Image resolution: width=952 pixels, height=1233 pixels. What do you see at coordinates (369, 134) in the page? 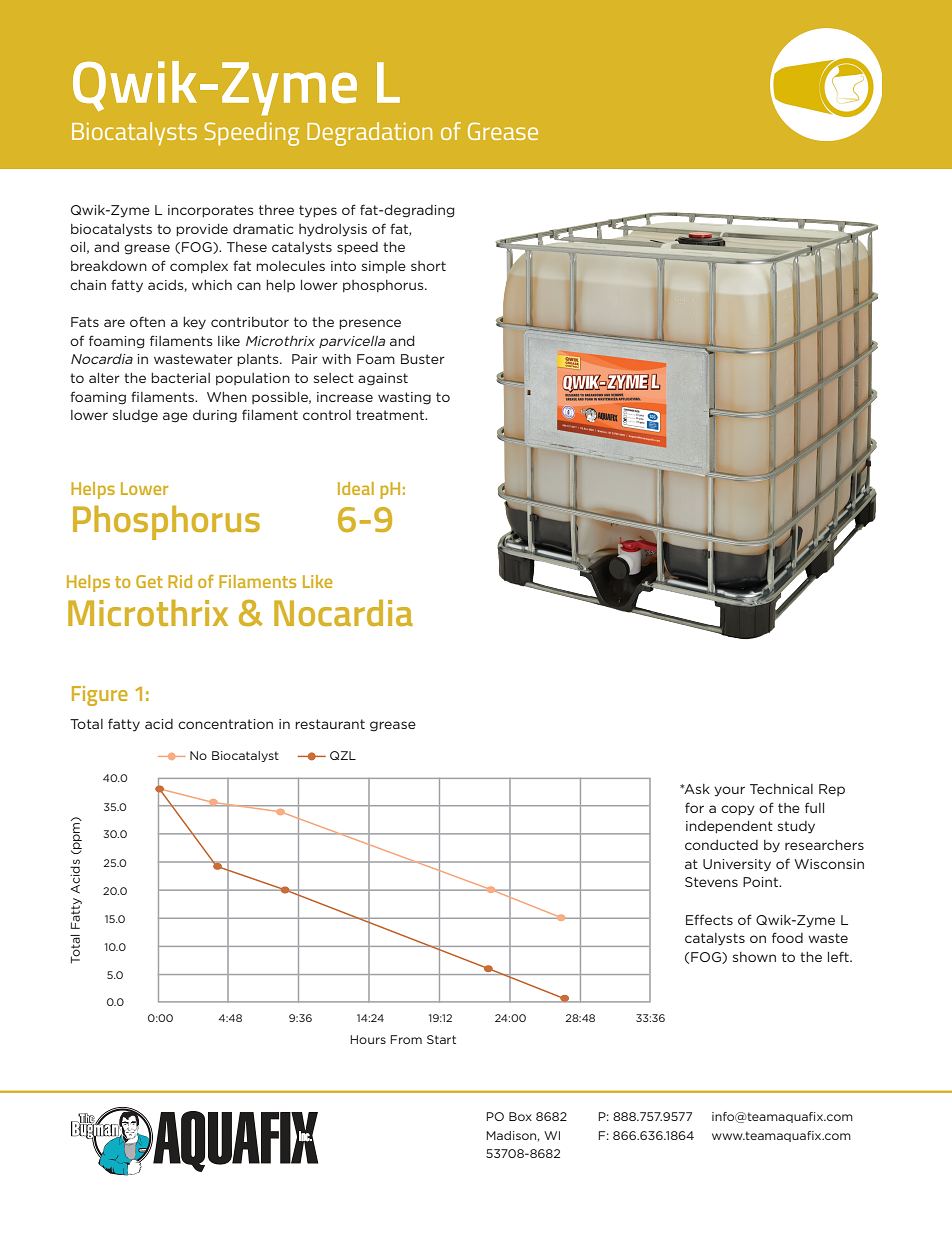
I see `Degradation` at bounding box center [369, 134].
